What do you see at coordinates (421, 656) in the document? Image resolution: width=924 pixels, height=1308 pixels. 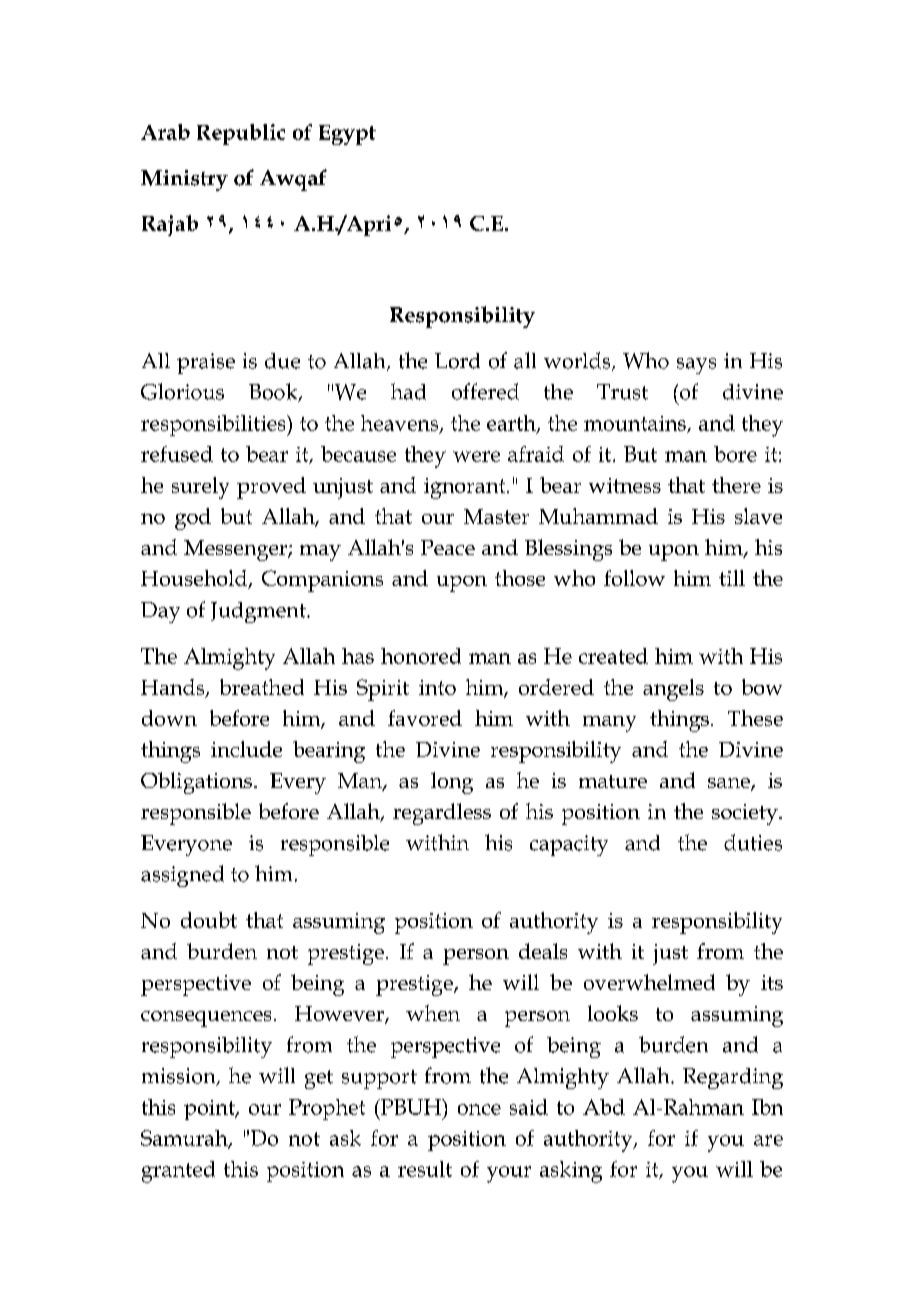 I see `honored` at bounding box center [421, 656].
